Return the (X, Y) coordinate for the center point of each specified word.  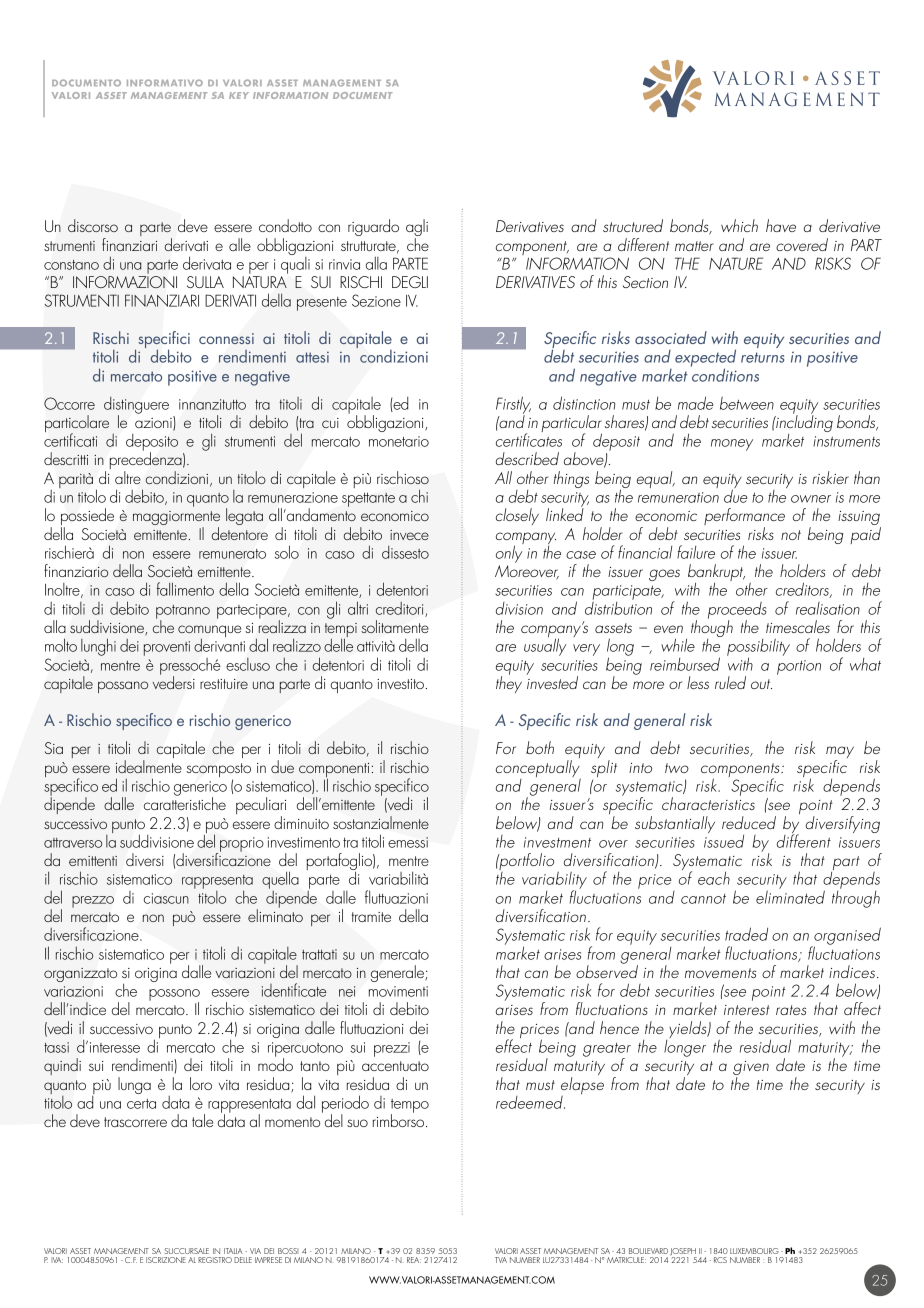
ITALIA (233, 1251)
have (781, 225)
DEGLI (410, 282)
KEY (239, 95)
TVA (501, 1260)
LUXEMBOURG (754, 1251)
